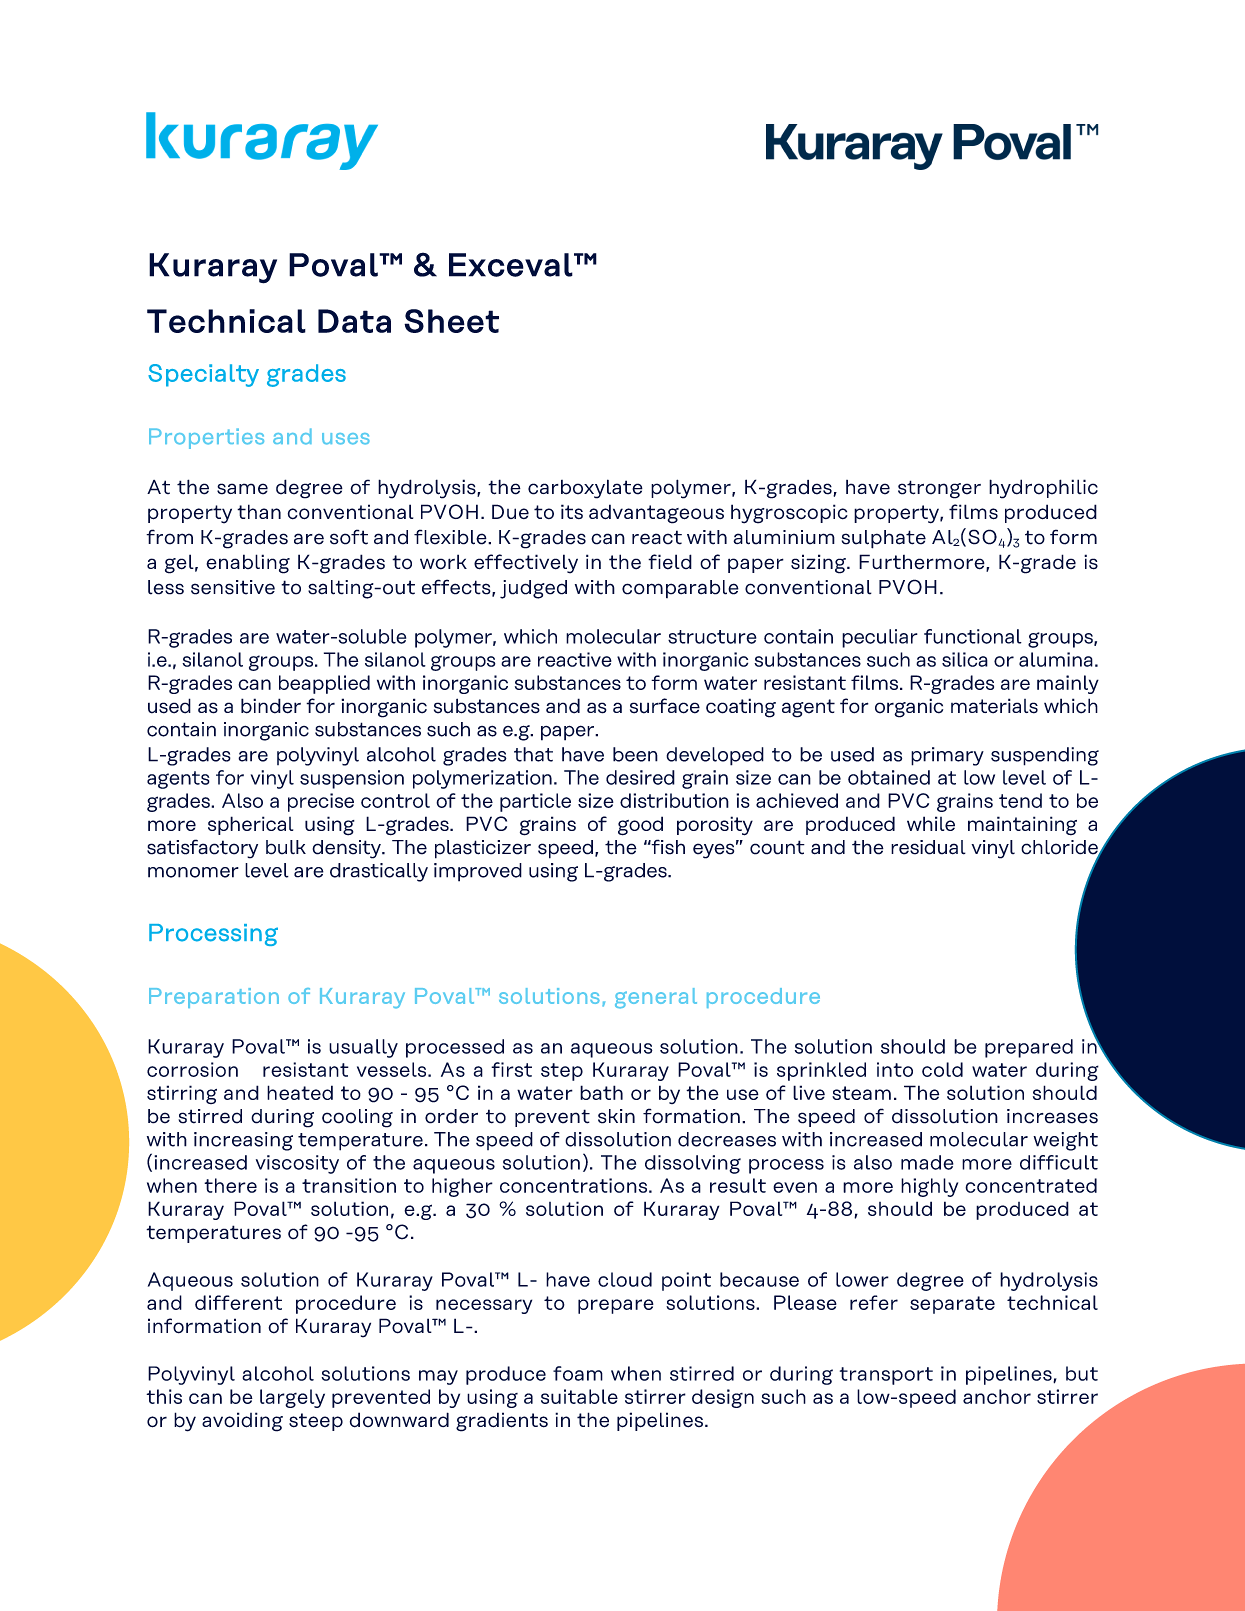  Describe the element at coordinates (994, 706) in the page. I see `materials` at that location.
